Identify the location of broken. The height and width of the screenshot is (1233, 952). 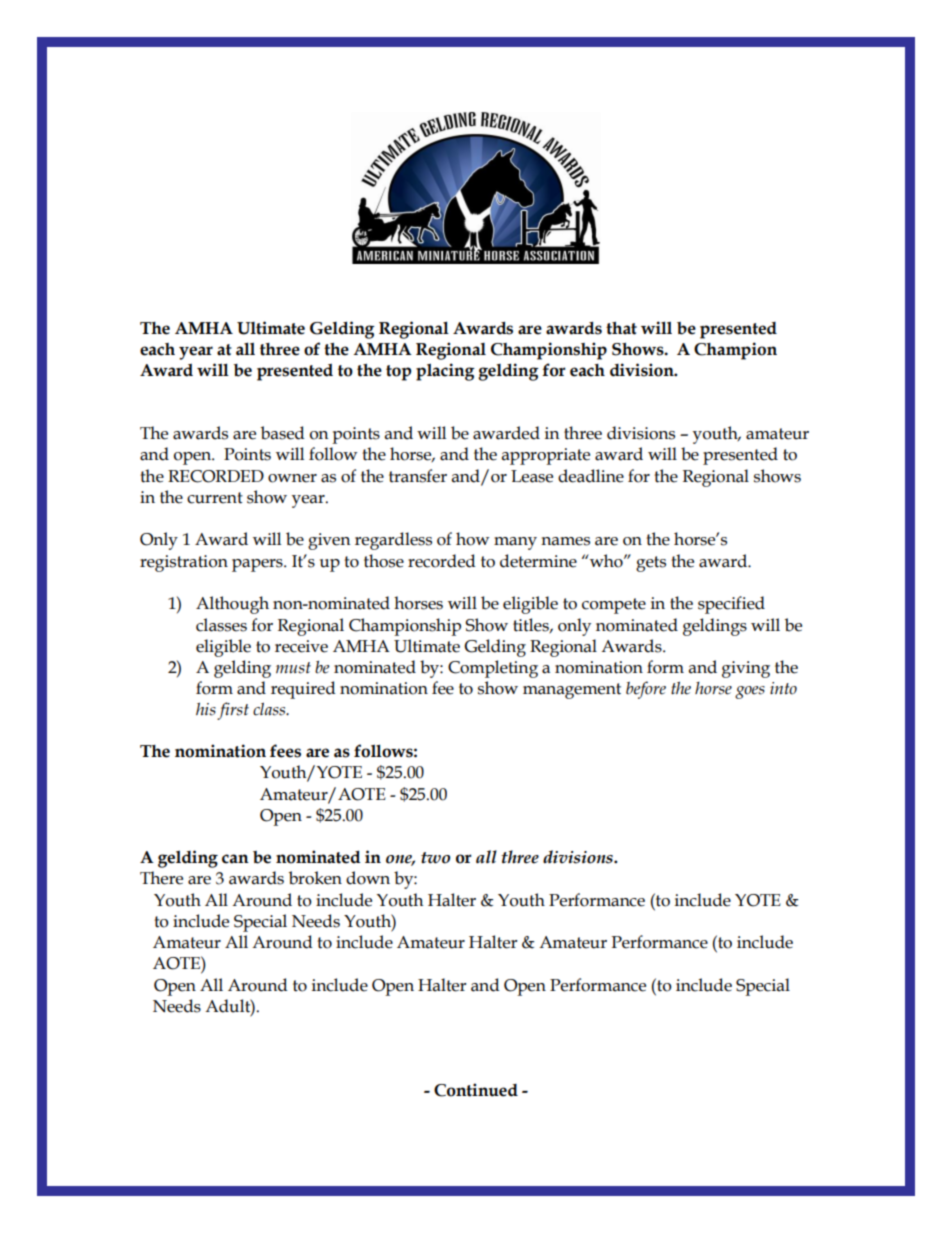
(315, 878).
